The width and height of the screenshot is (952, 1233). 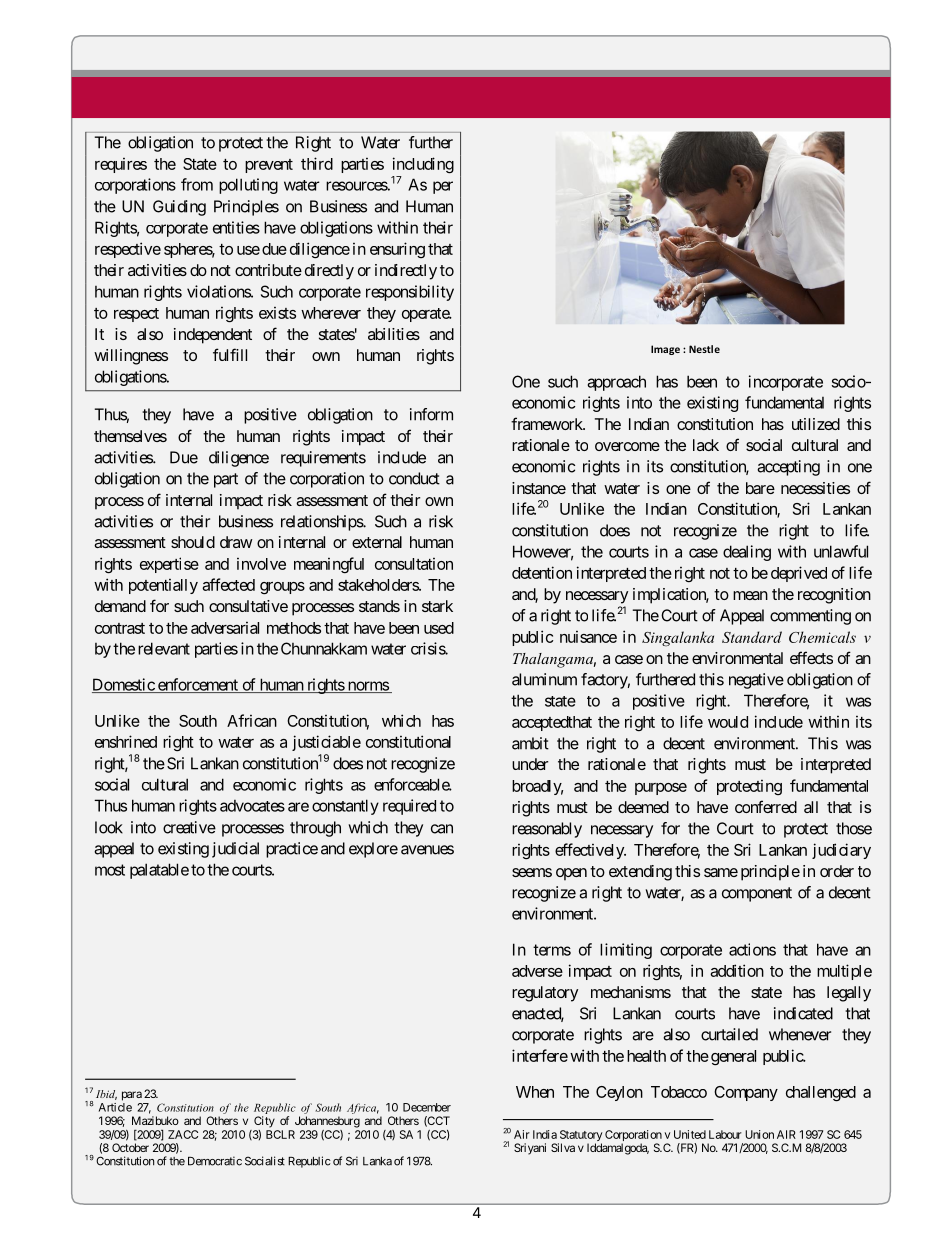 What do you see at coordinates (704, 349) in the screenshot?
I see `Nestle` at bounding box center [704, 349].
